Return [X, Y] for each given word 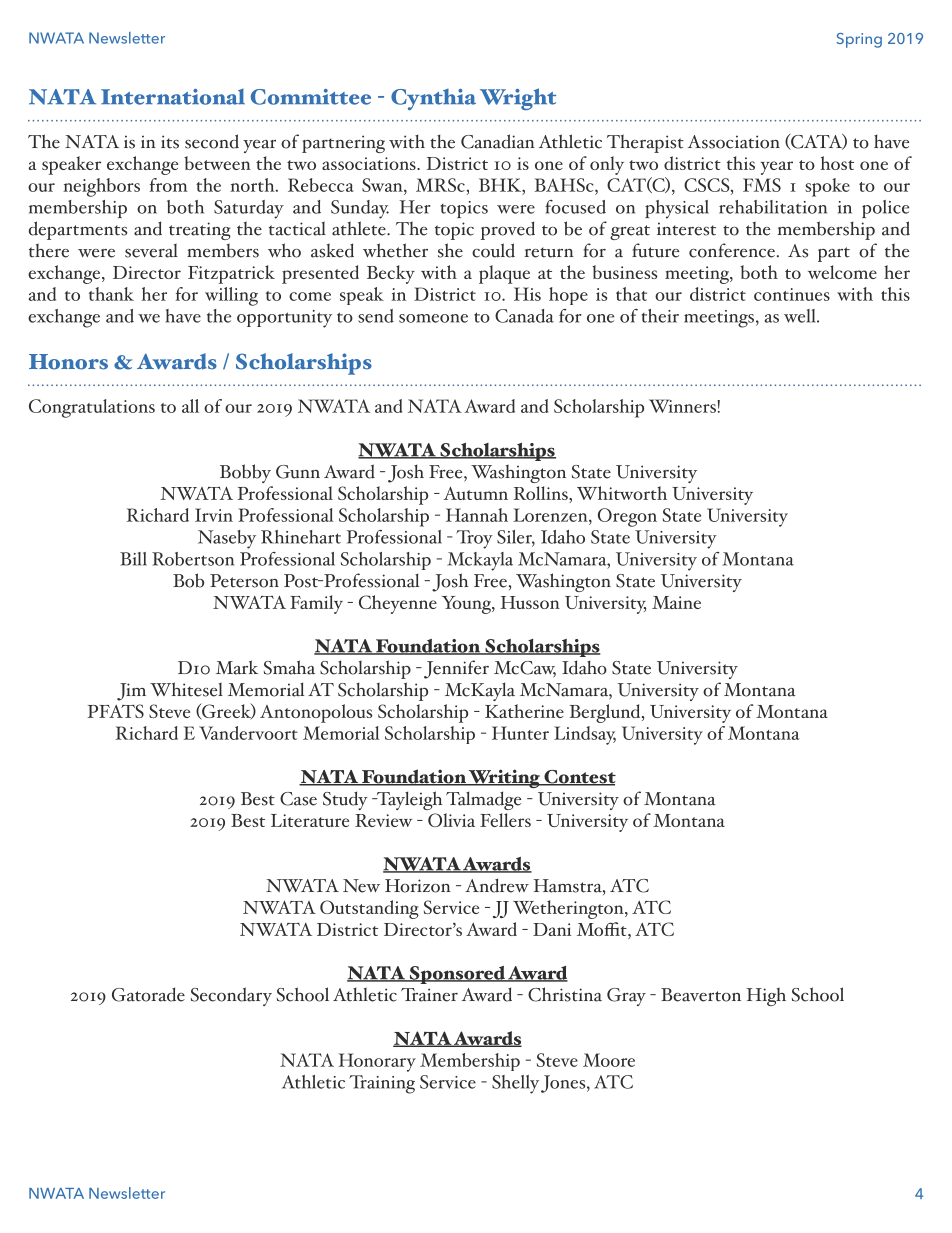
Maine [676, 602]
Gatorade [148, 994]
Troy [474, 539]
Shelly [515, 1084]
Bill [133, 559]
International [173, 96]
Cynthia [433, 99]
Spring [859, 40]
